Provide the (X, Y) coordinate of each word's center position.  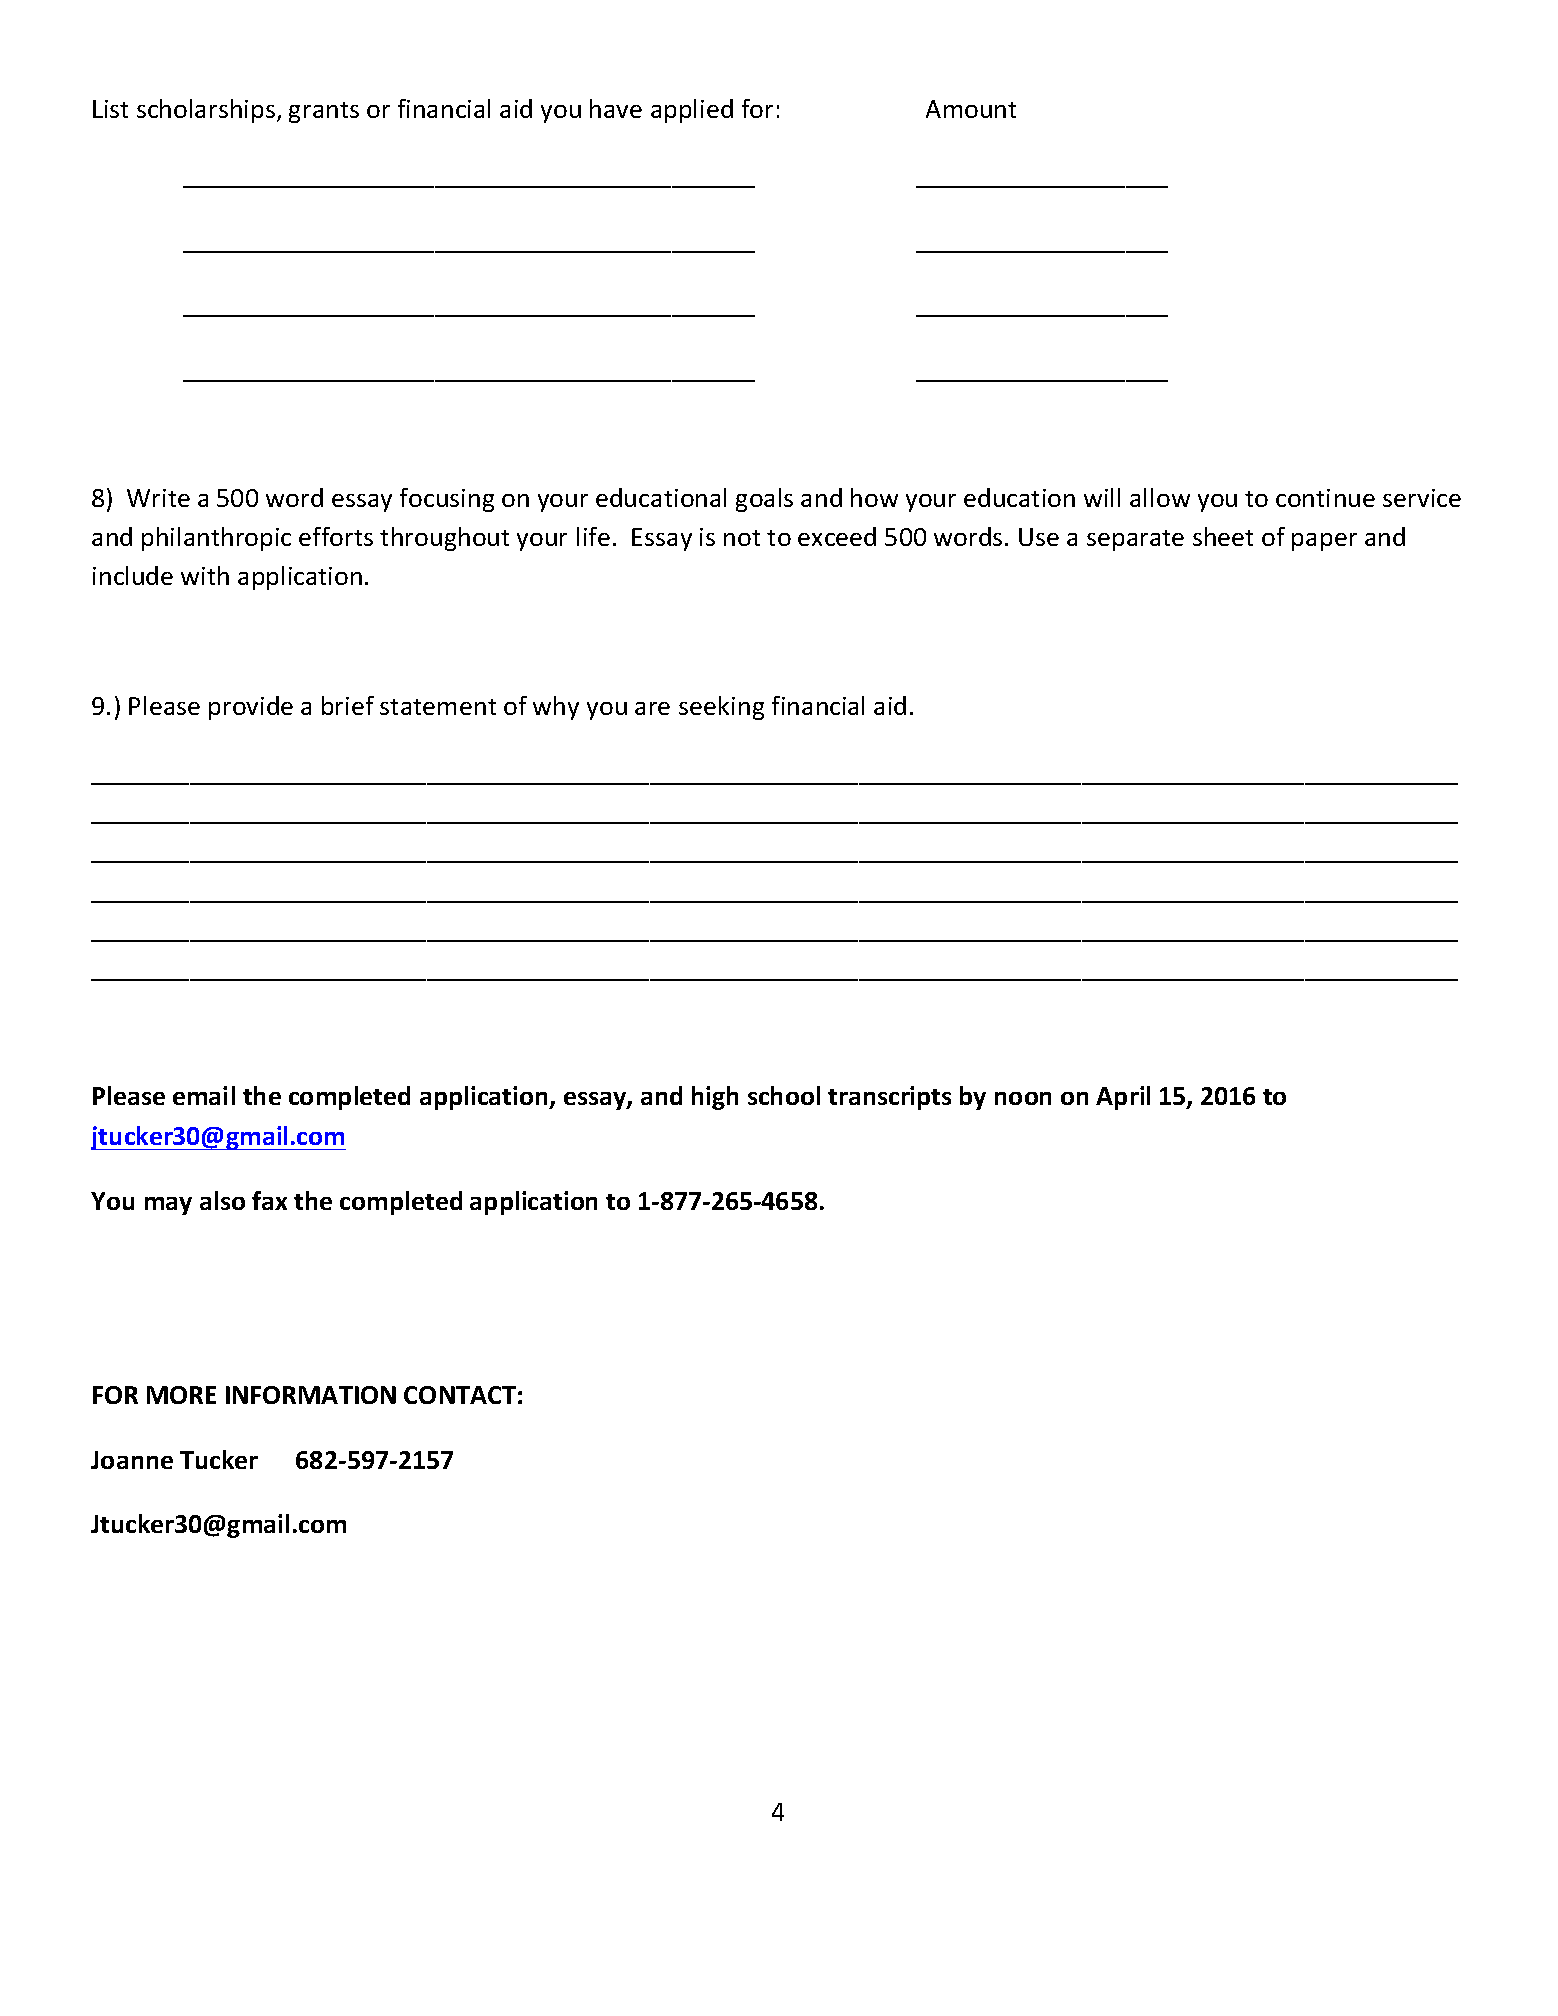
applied (692, 111)
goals (764, 500)
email (204, 1095)
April (1123, 1098)
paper (1324, 542)
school (784, 1095)
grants (324, 112)
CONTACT (460, 1395)
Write (158, 498)
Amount (971, 109)
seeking (721, 708)
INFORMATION (311, 1395)
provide (251, 708)
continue (1325, 498)
